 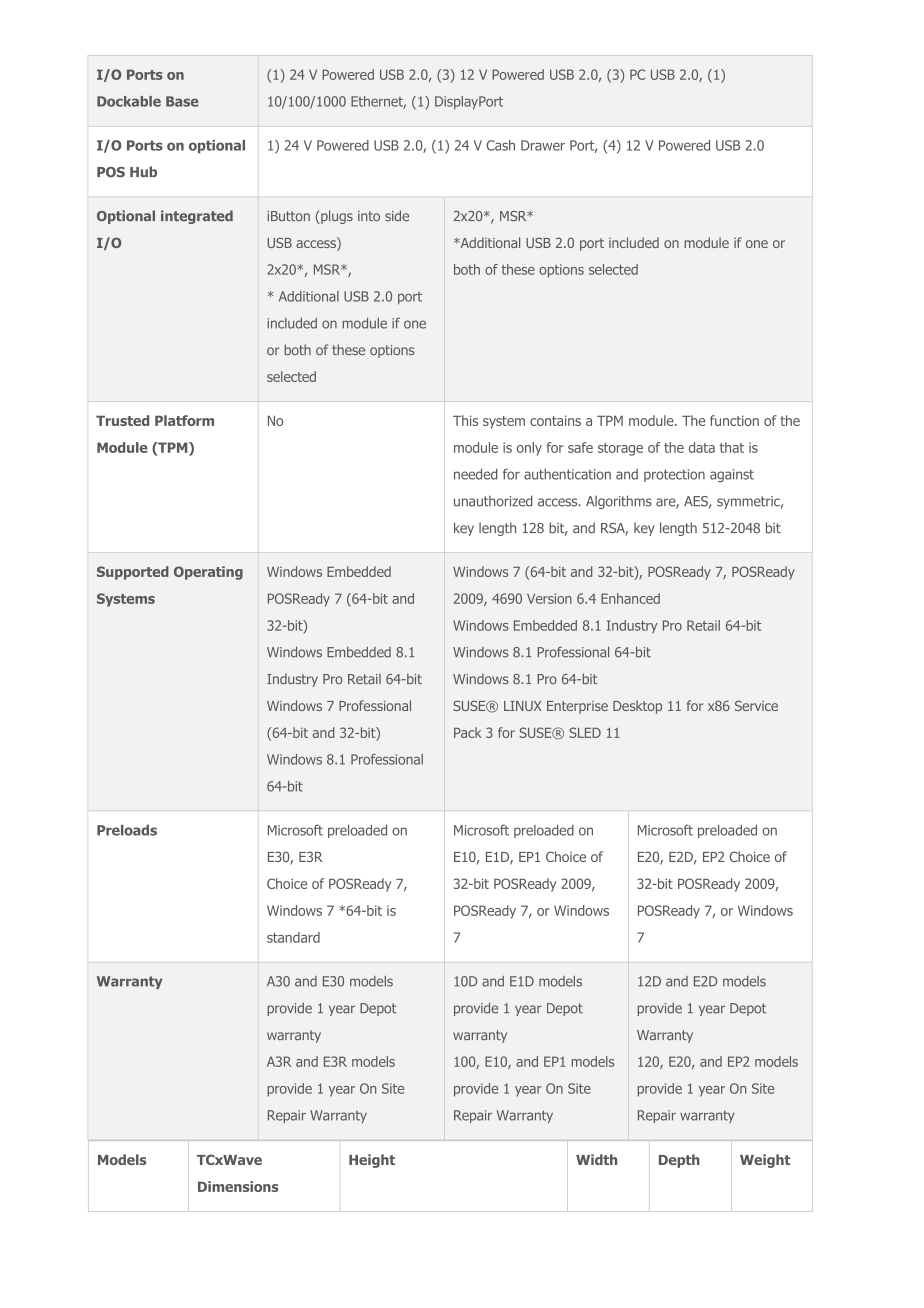 I want to click on Height, so click(x=372, y=1161).
